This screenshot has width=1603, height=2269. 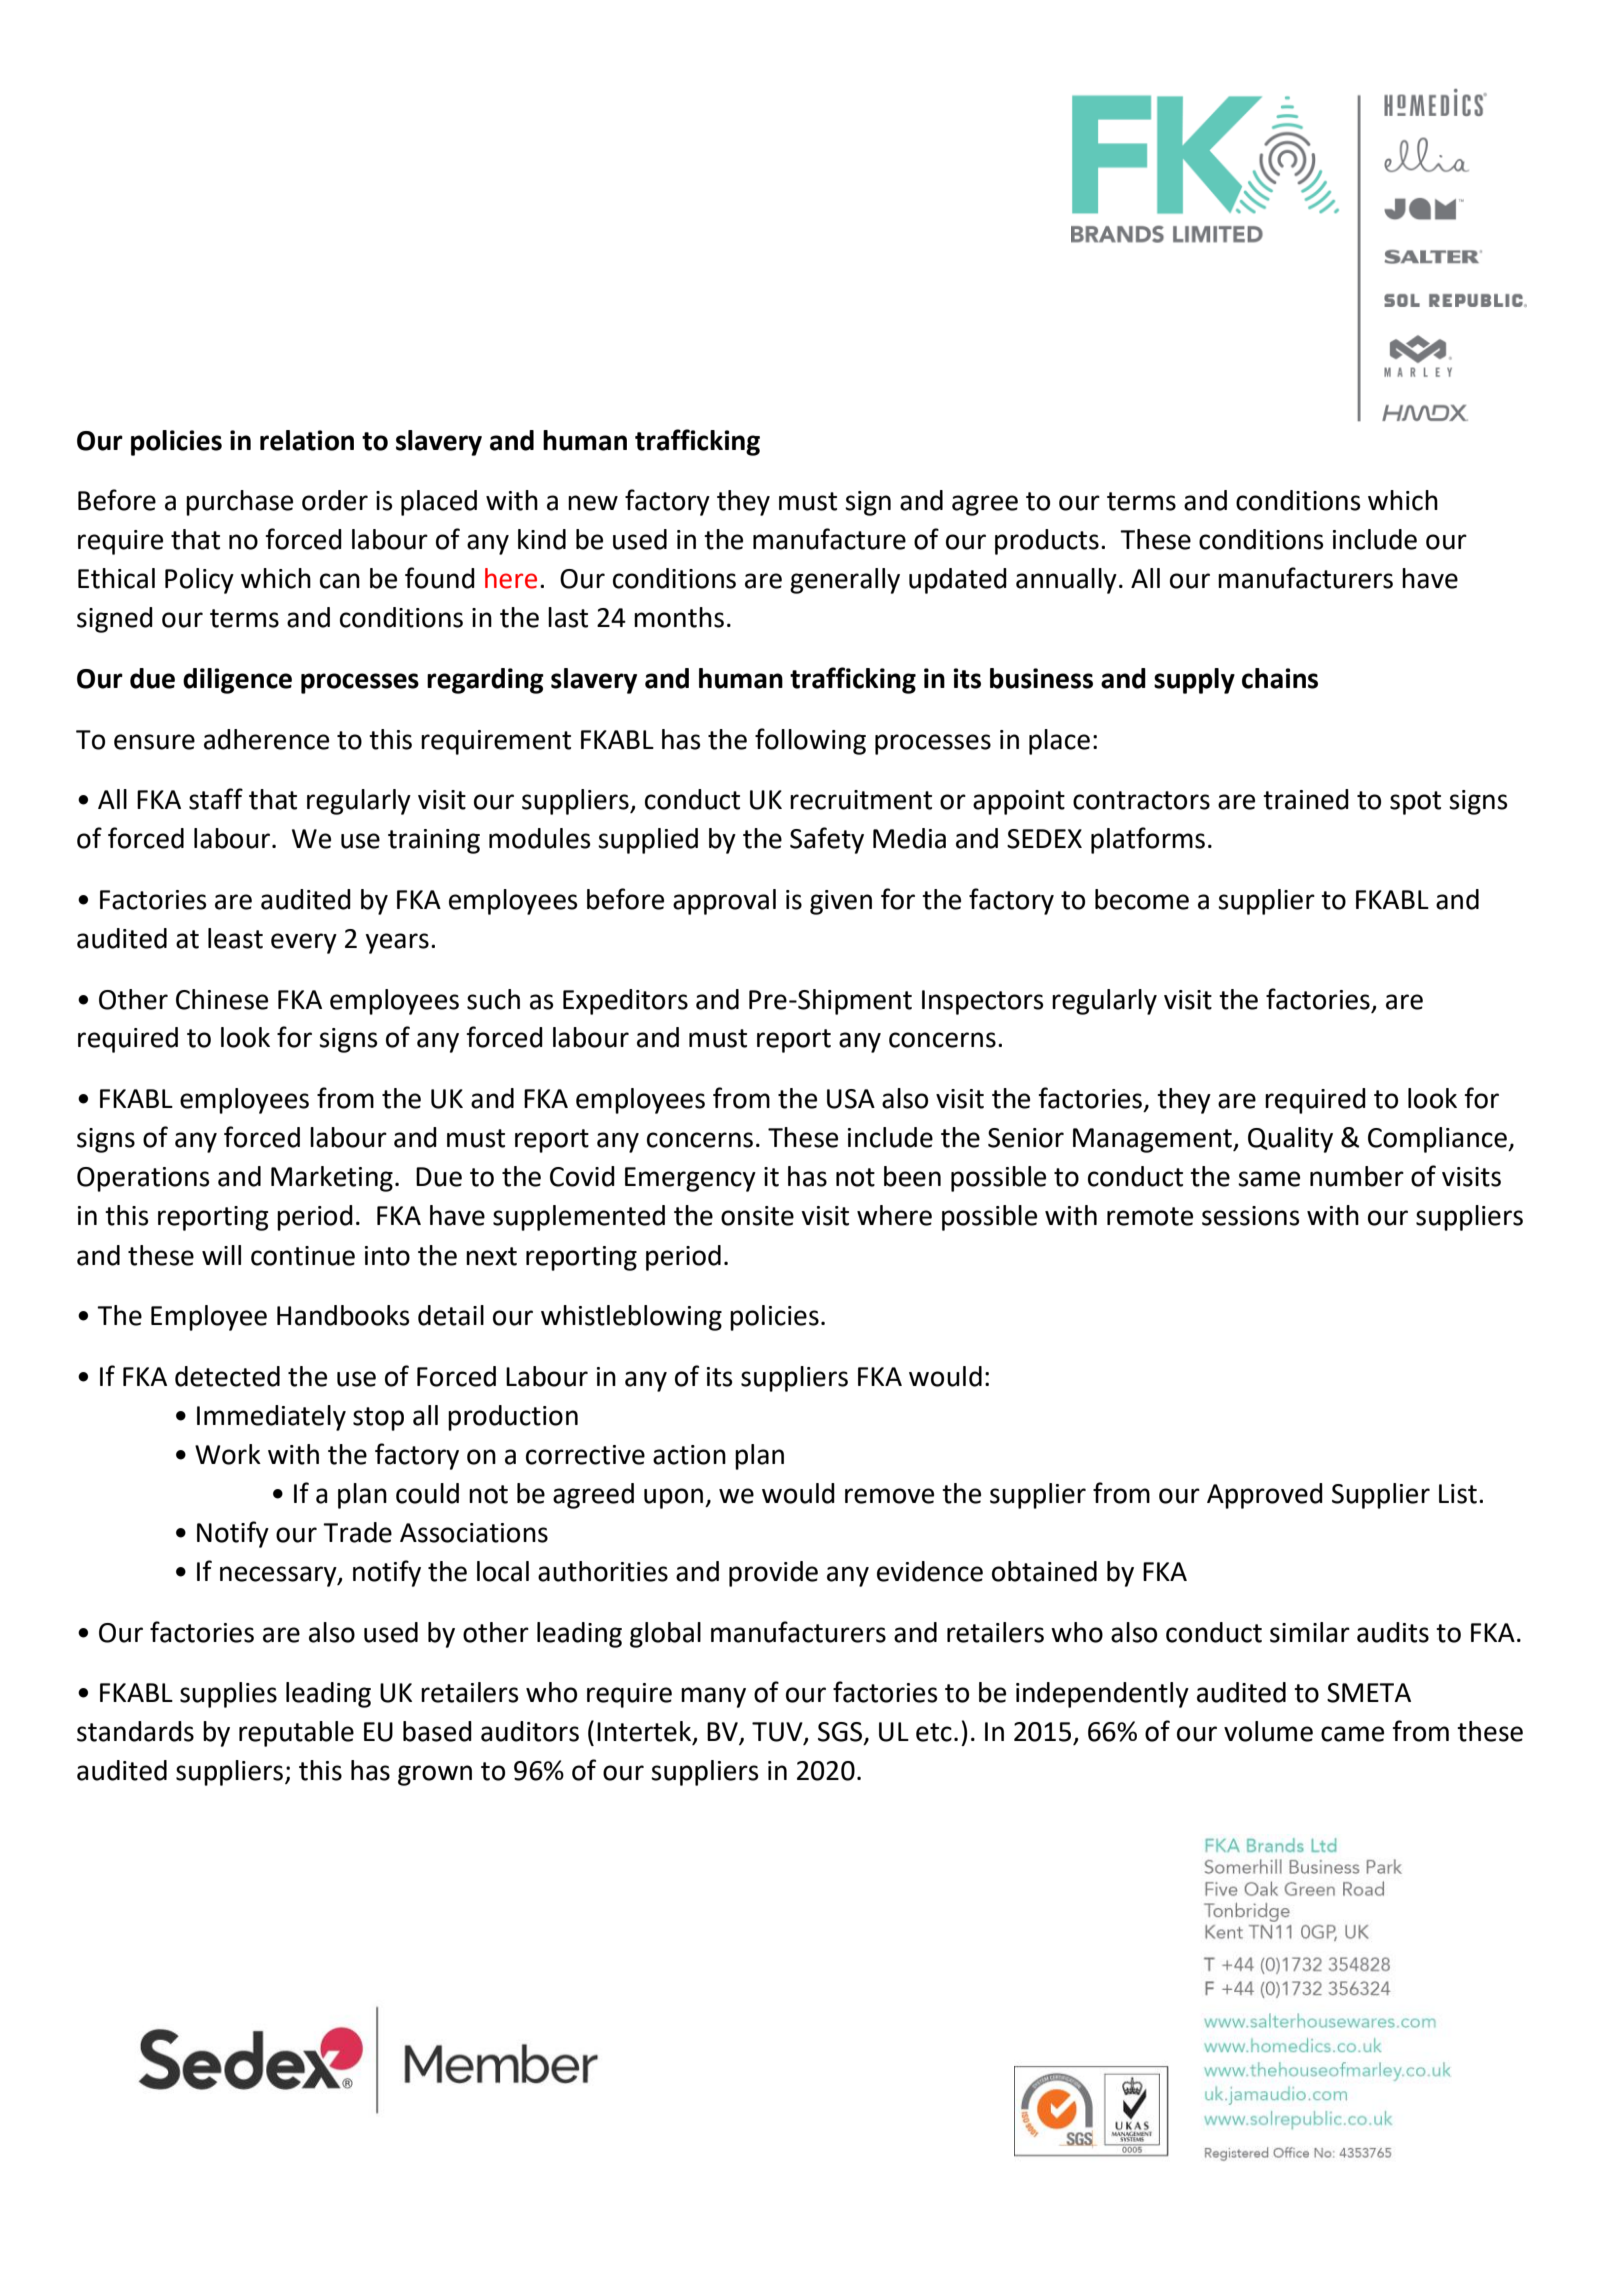 I want to click on action, so click(x=689, y=1455).
